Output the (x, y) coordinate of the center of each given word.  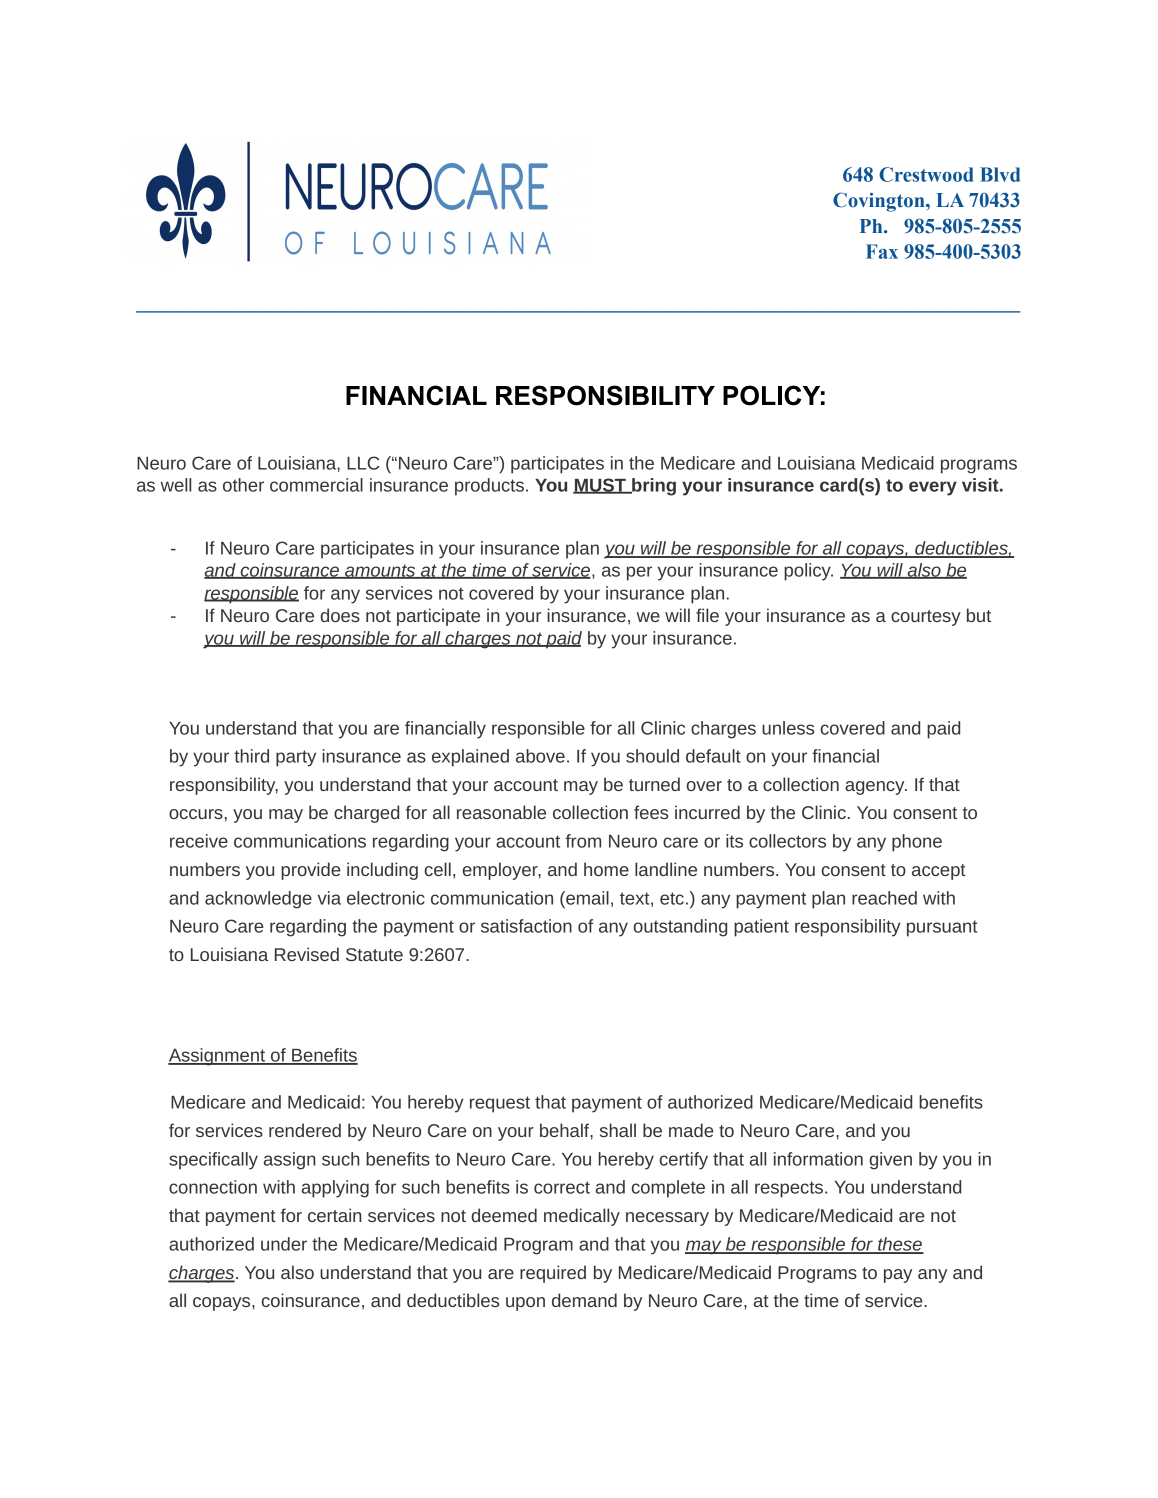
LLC (363, 463)
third (251, 756)
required (553, 1274)
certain (335, 1215)
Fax (882, 251)
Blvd (1000, 174)
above (540, 756)
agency (876, 788)
